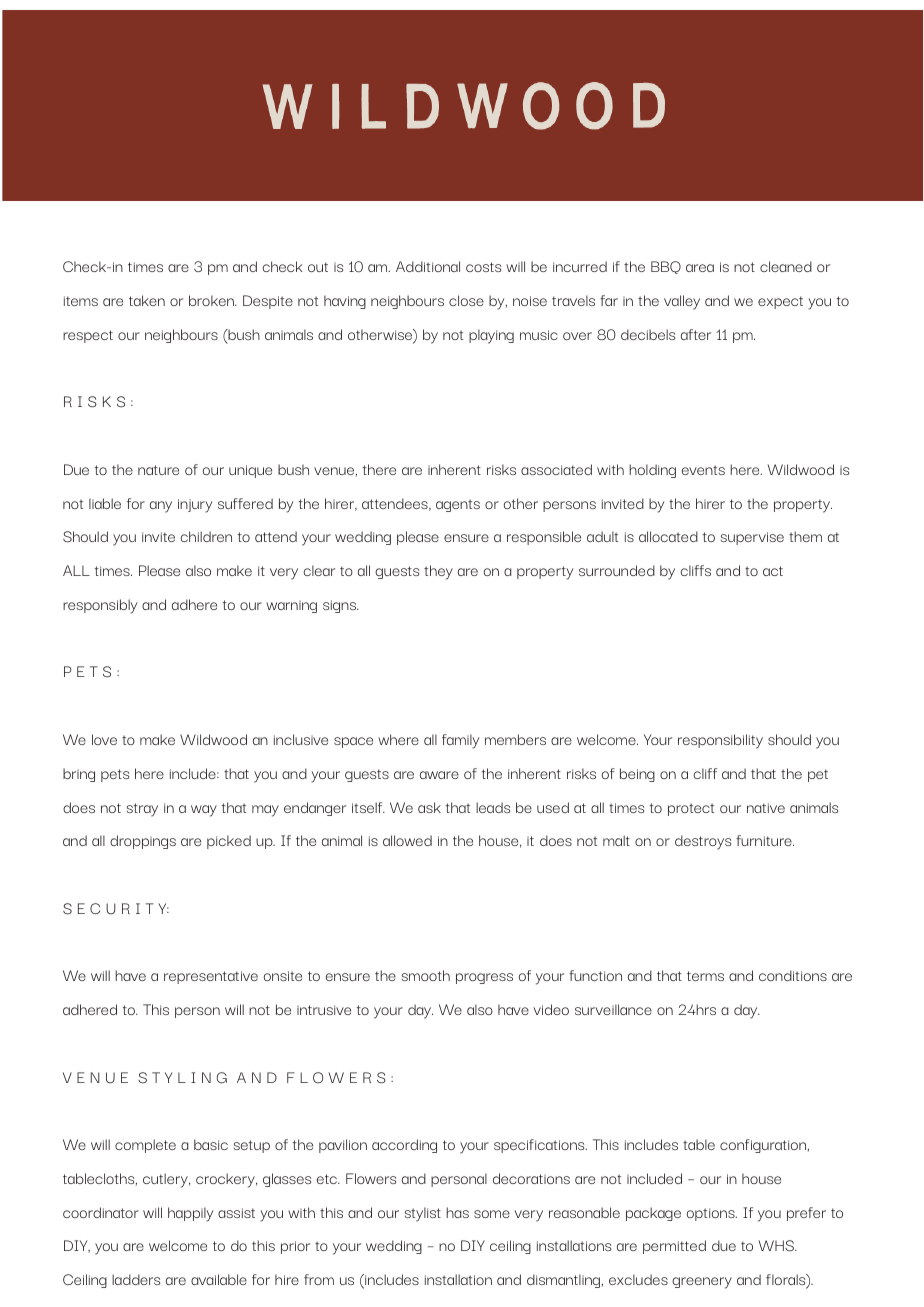  I want to click on nature, so click(158, 470).
